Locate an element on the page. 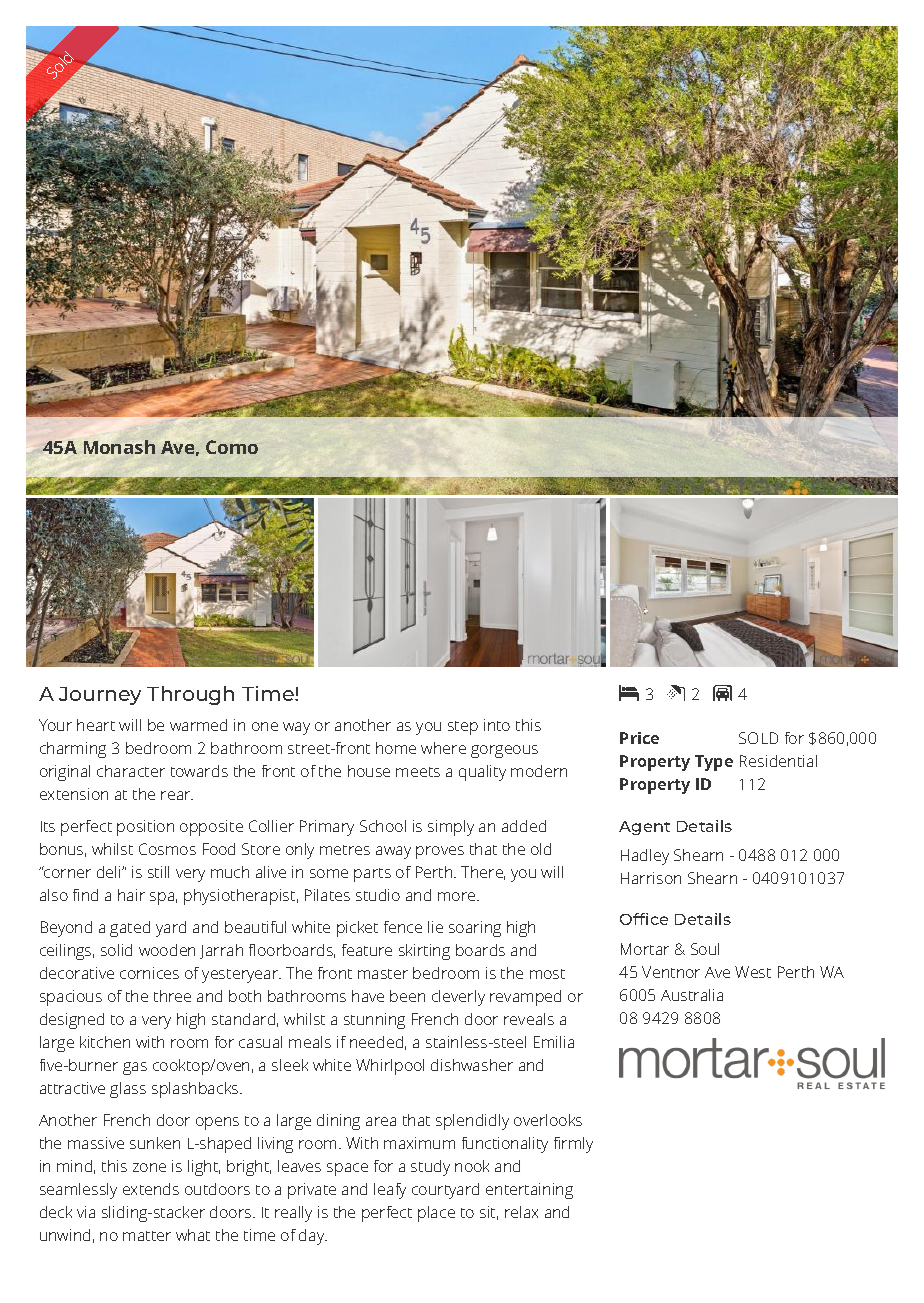 The height and width of the document is (1303, 924). place is located at coordinates (436, 1214).
